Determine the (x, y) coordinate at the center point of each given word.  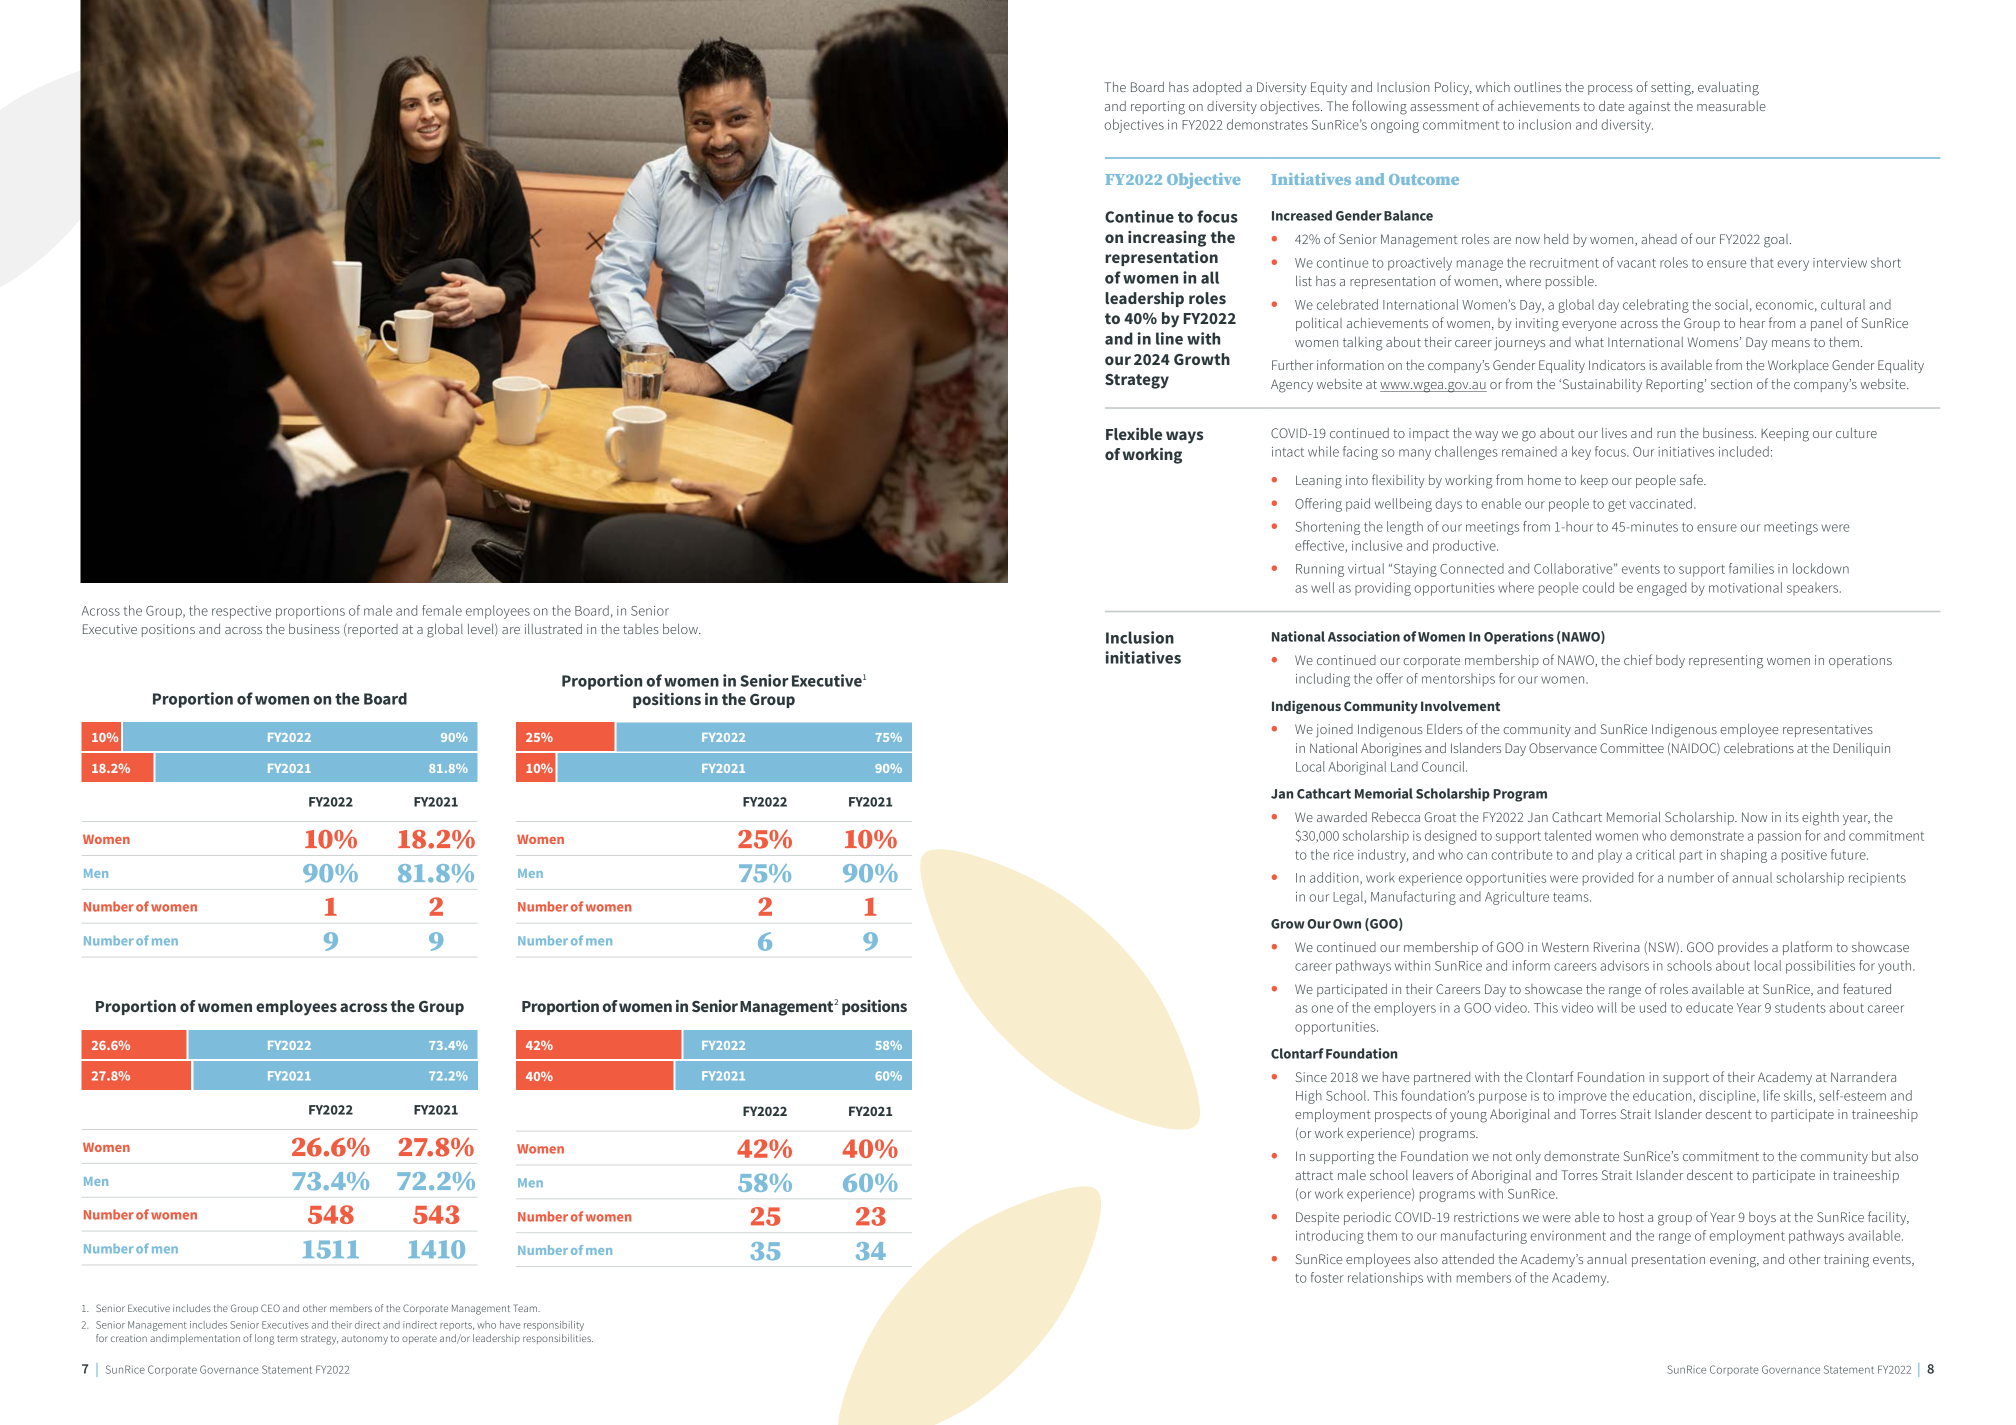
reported (373, 630)
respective (241, 612)
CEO (270, 1308)
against (1649, 108)
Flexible (1134, 434)
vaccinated (1661, 503)
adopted (1217, 88)
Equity (1329, 88)
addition (1335, 878)
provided (1608, 879)
